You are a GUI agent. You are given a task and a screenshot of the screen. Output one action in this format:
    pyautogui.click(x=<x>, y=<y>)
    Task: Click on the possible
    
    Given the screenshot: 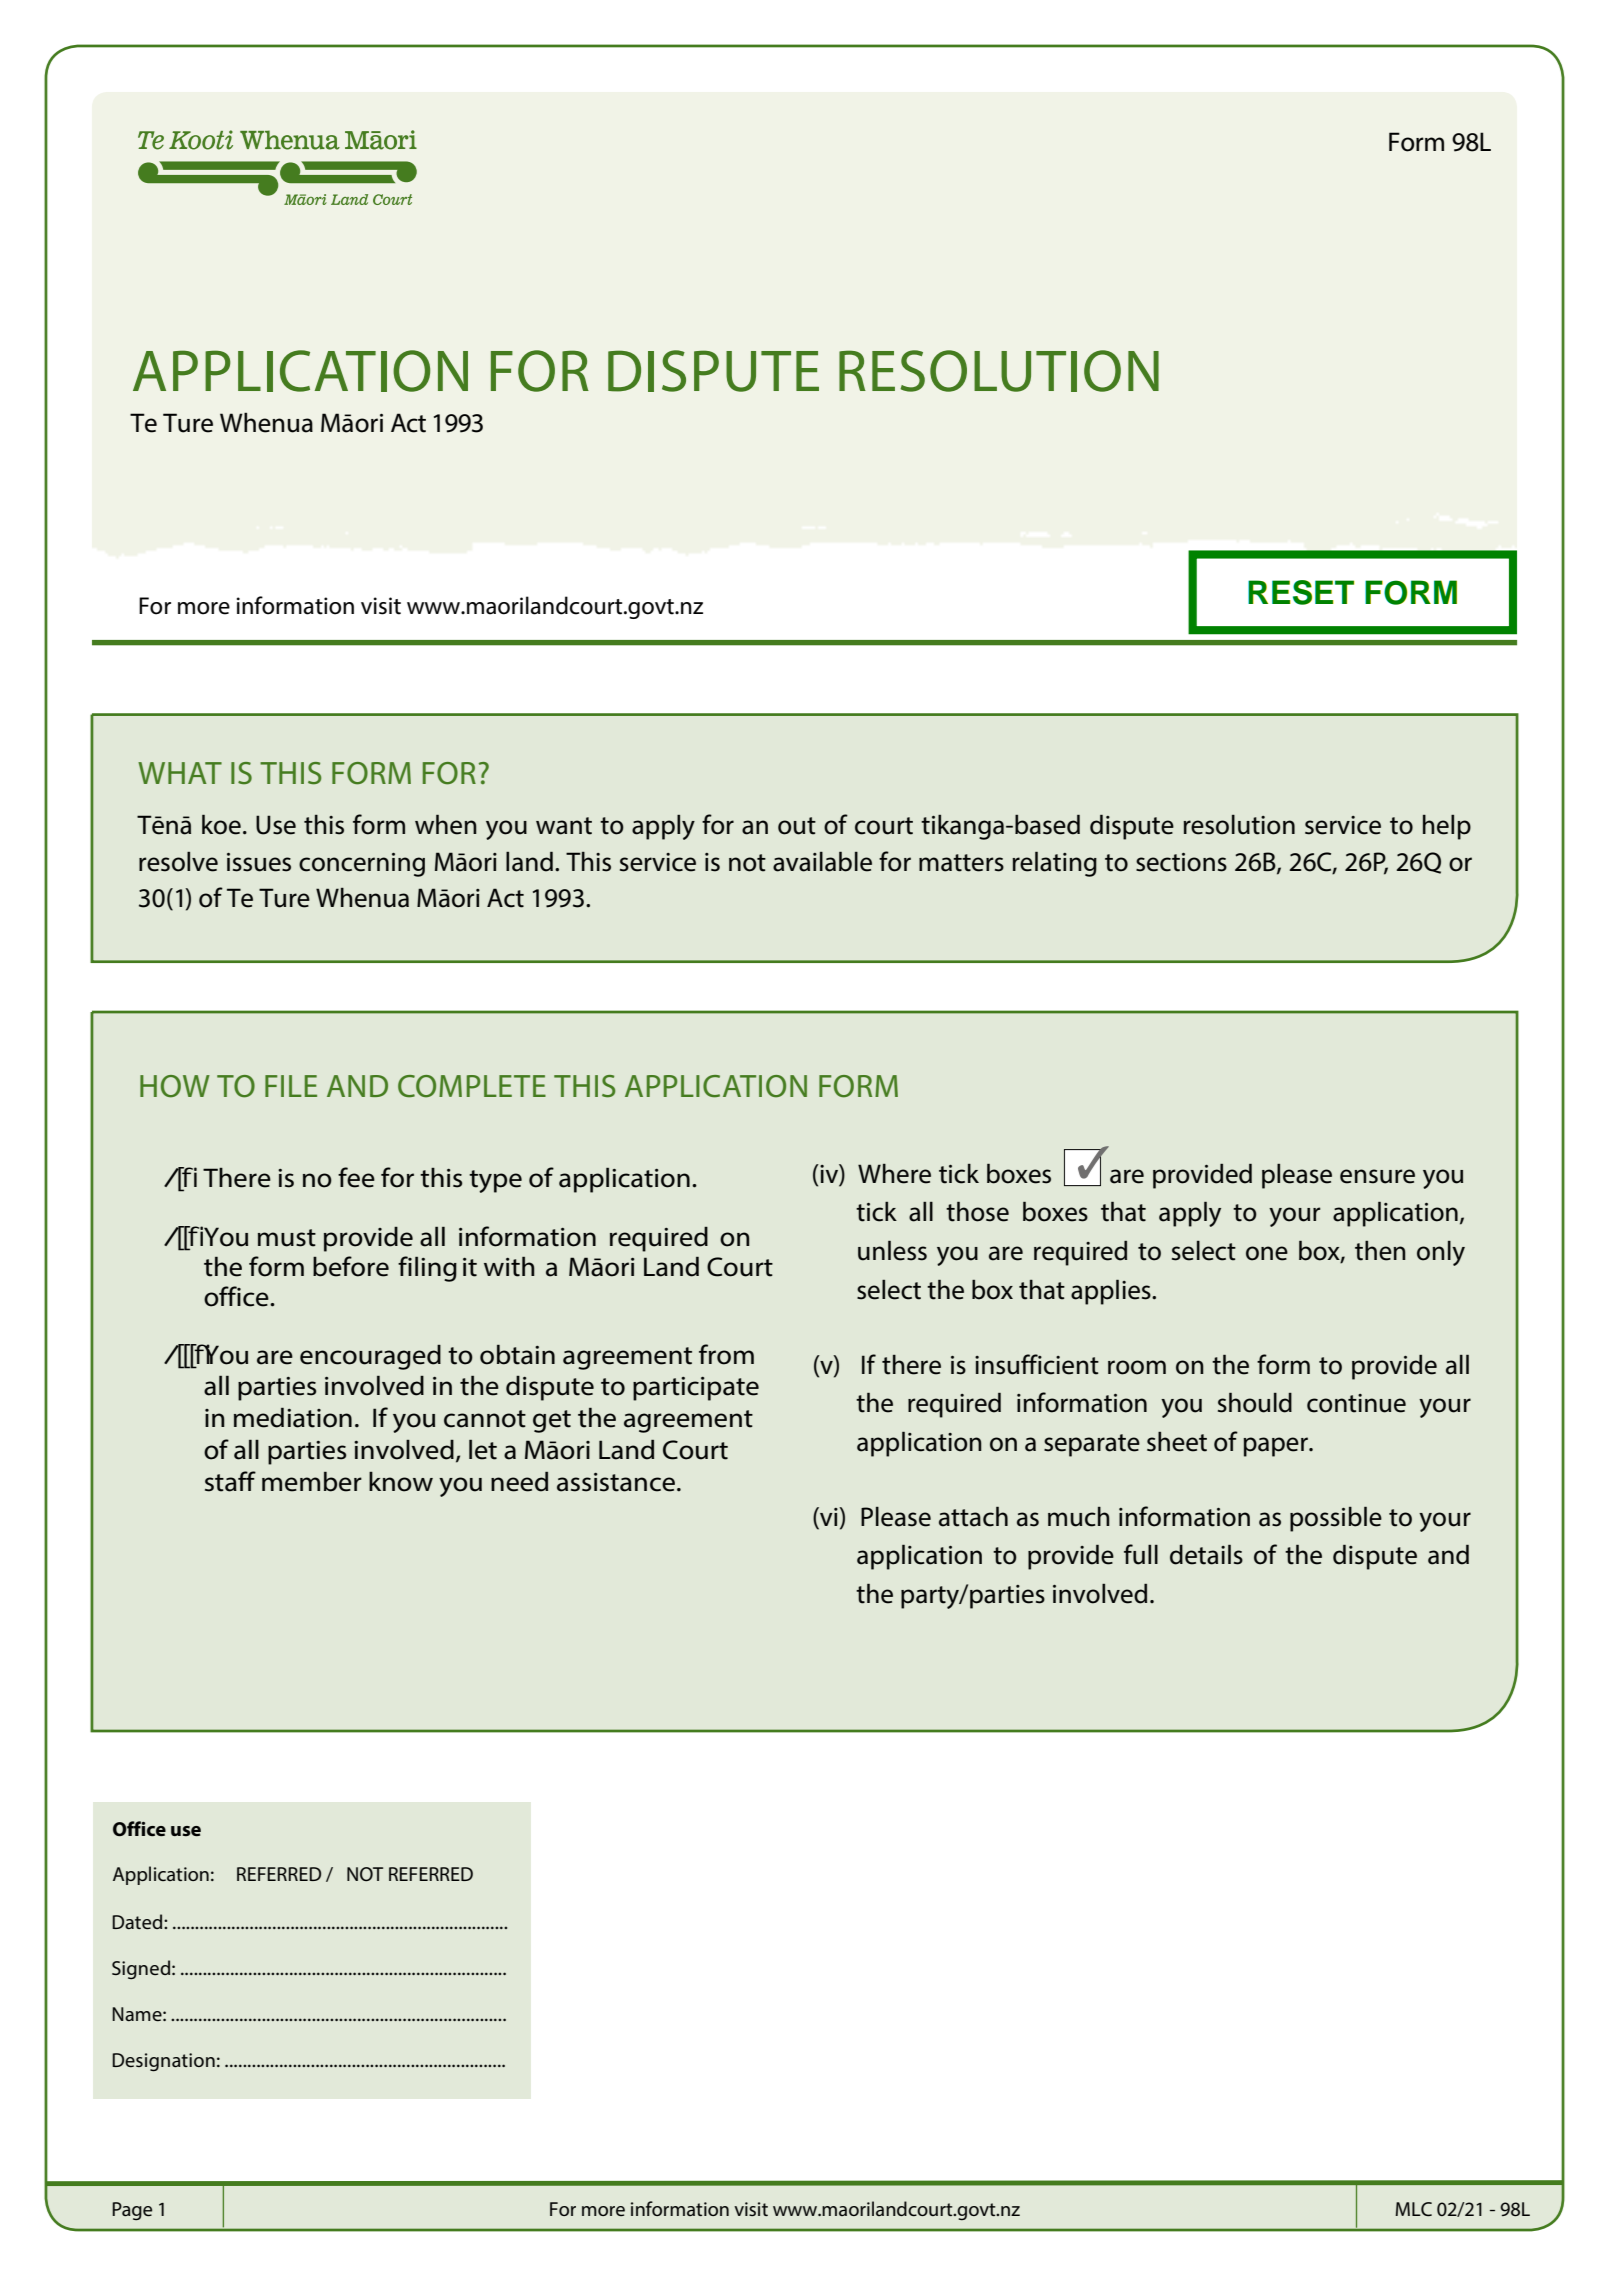 What is the action you would take?
    pyautogui.click(x=1336, y=1519)
